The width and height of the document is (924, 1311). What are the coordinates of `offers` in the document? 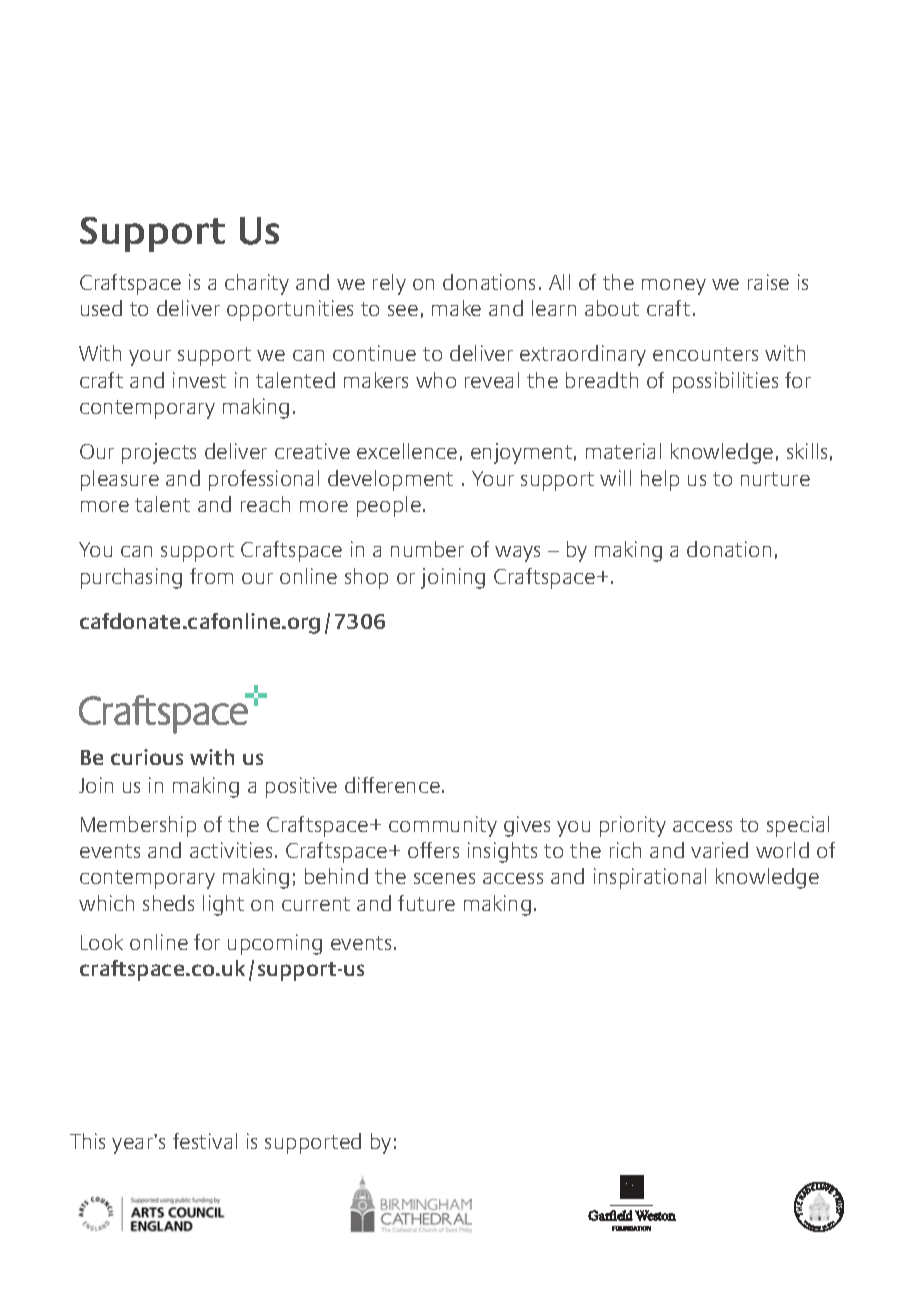 It's located at (433, 850).
